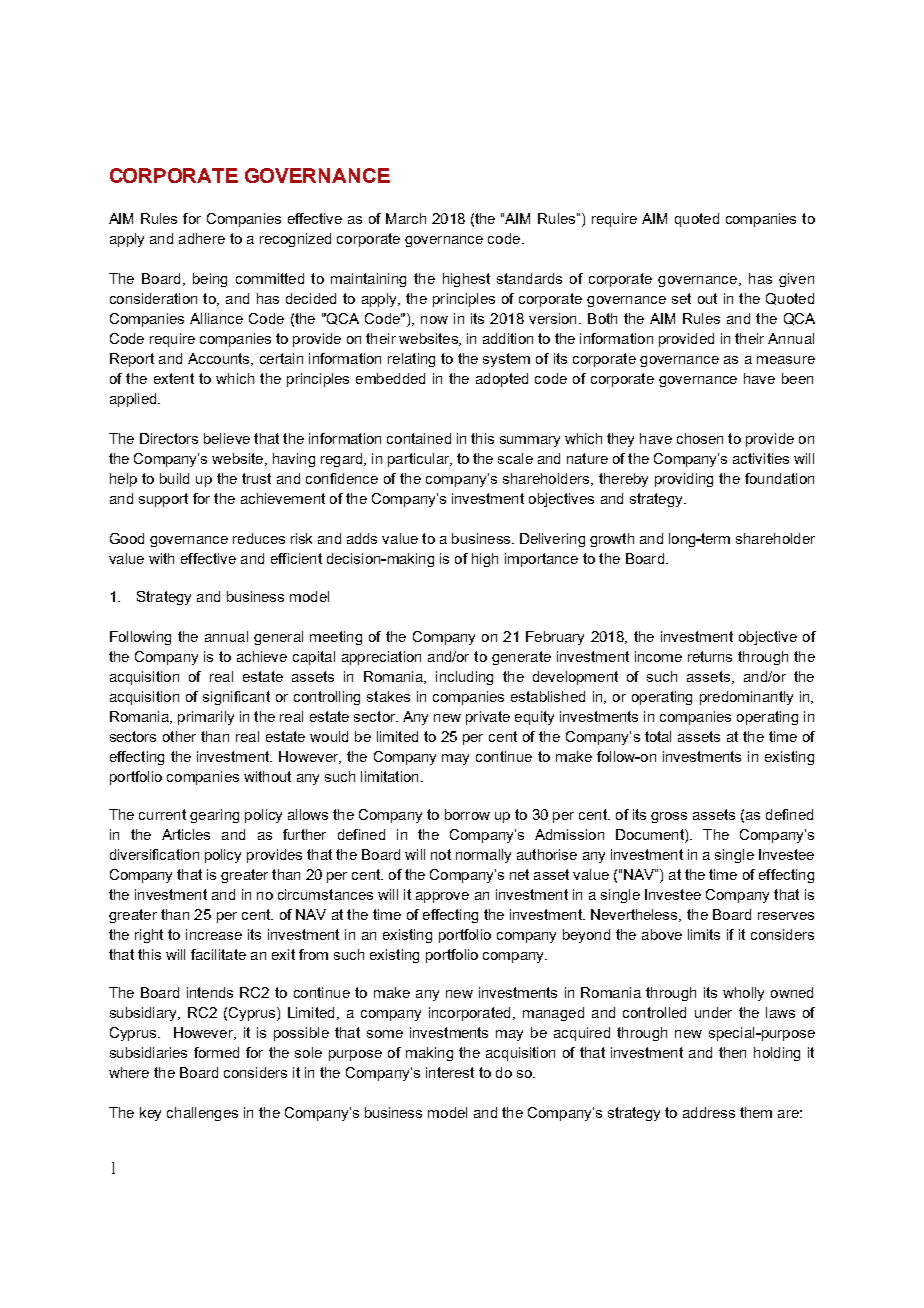 Image resolution: width=924 pixels, height=1308 pixels. Describe the element at coordinates (214, 816) in the screenshot. I see `gearing` at that location.
